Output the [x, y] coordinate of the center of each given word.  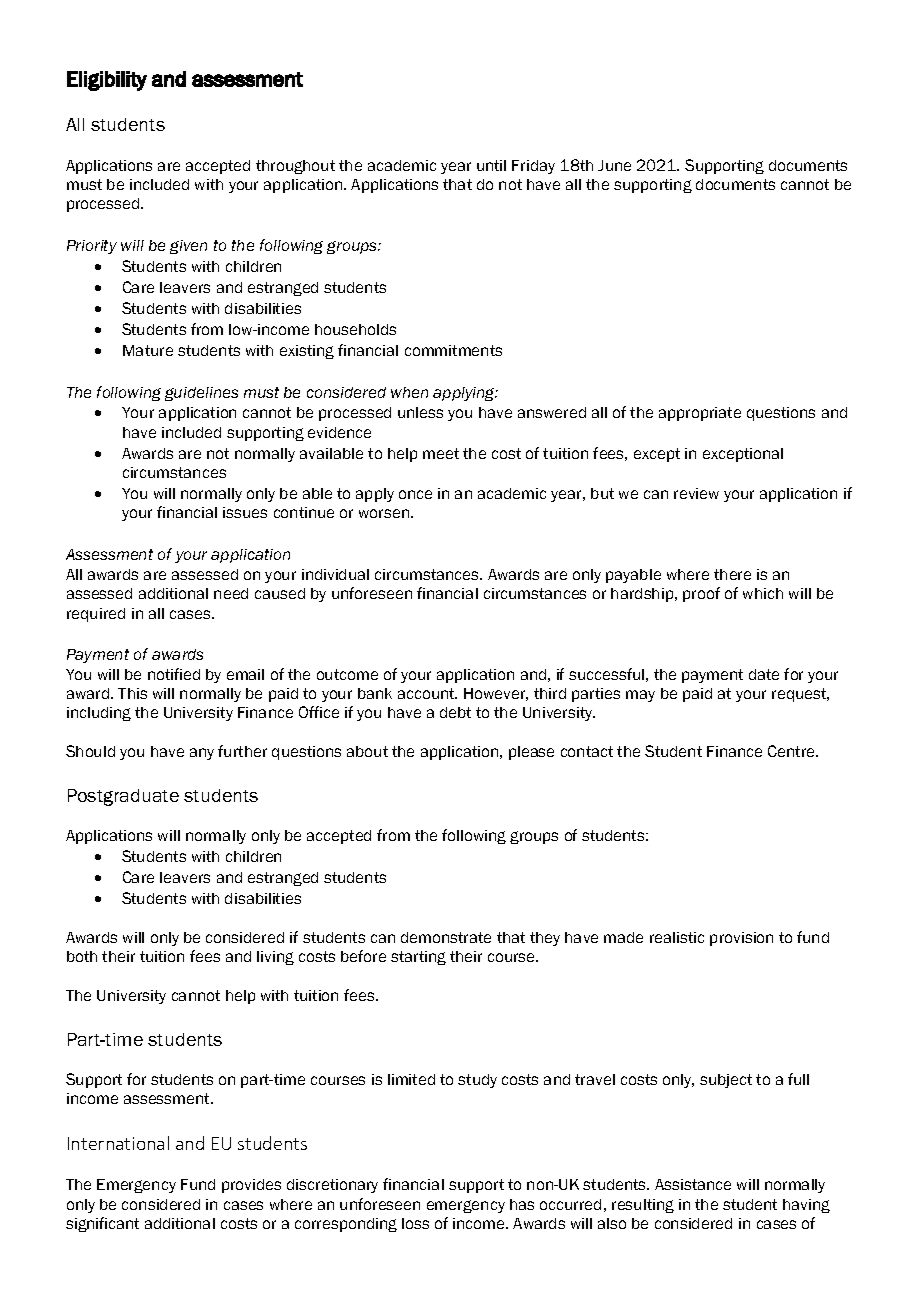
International [118, 1143]
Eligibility [107, 81]
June [614, 165]
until [491, 165]
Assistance [693, 1184]
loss [415, 1223]
